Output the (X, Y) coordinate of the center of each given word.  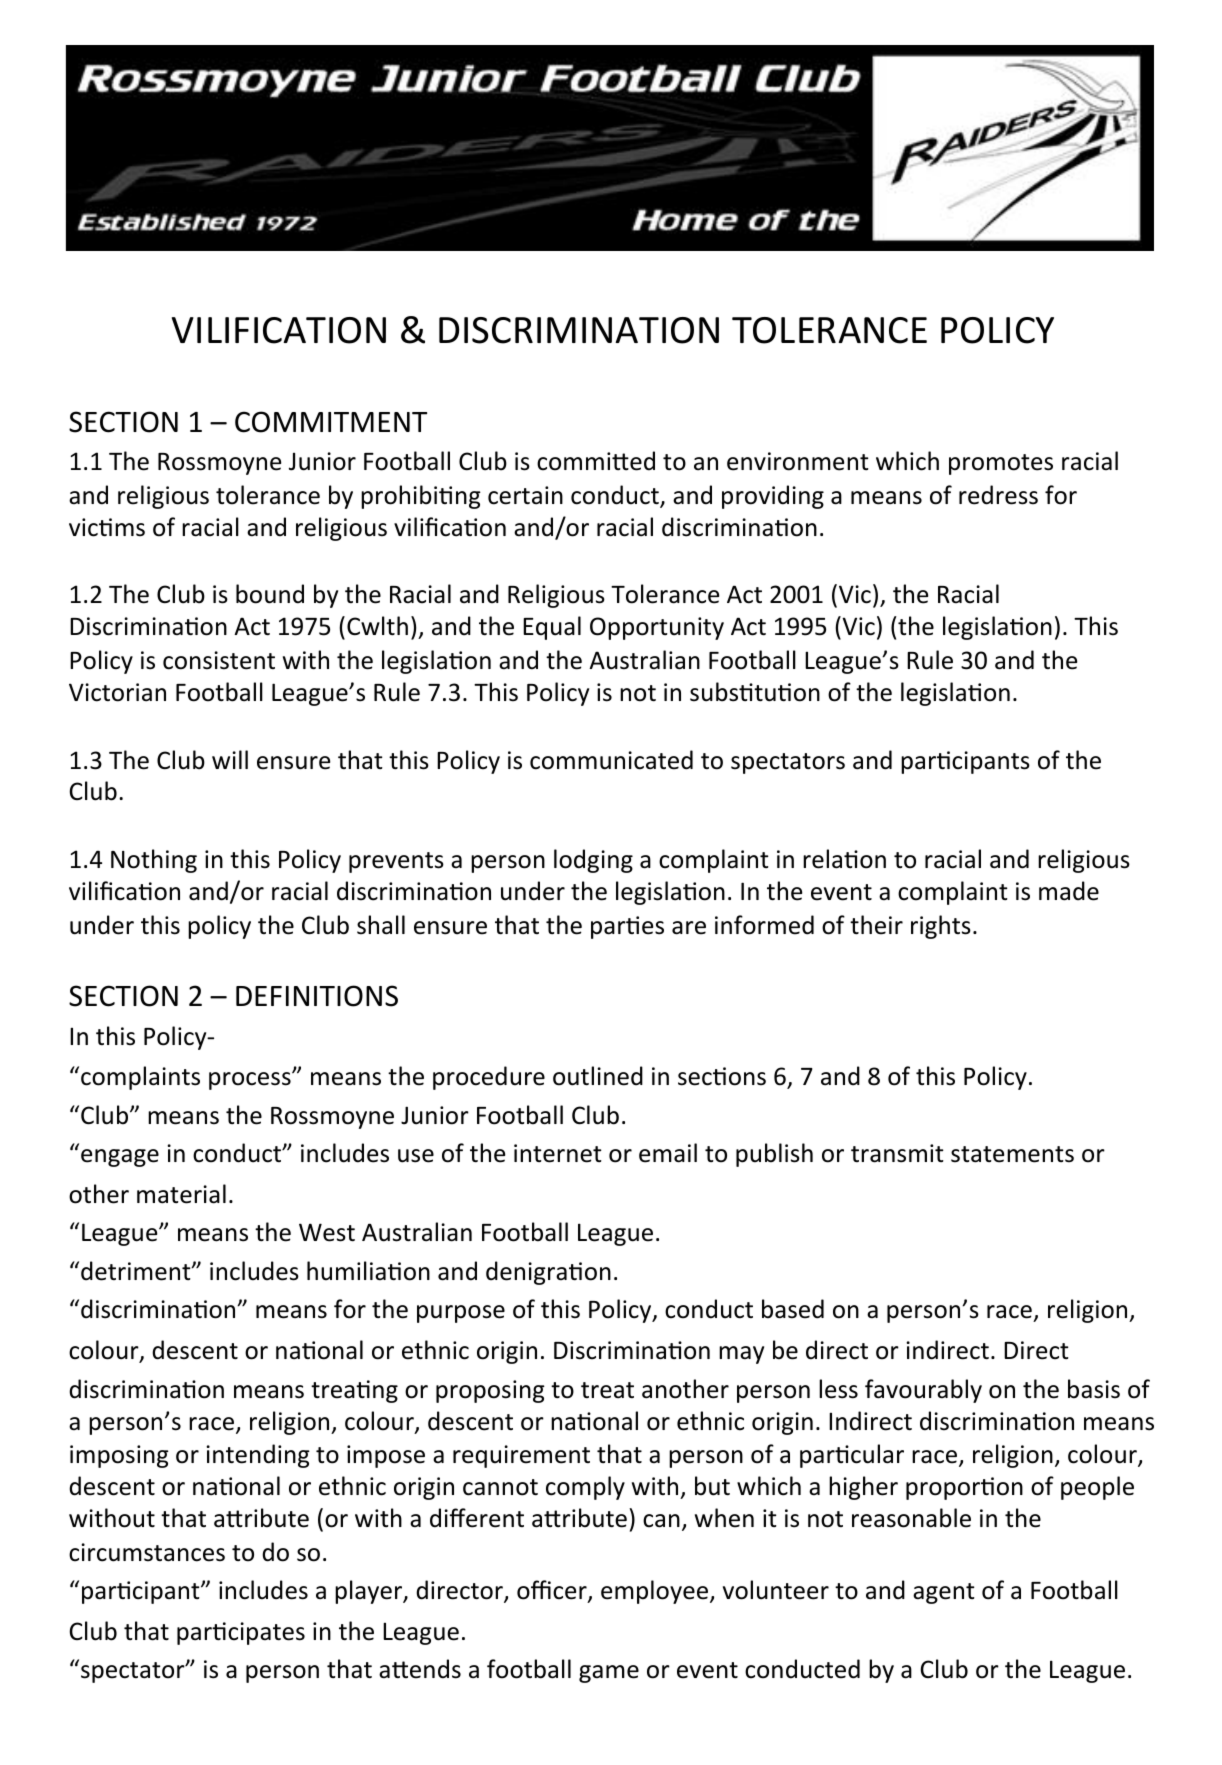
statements (1012, 1154)
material (181, 1194)
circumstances (147, 1552)
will (230, 759)
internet (557, 1153)
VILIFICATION (279, 330)
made (1069, 891)
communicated (611, 760)
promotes (1001, 464)
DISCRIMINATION (579, 330)
